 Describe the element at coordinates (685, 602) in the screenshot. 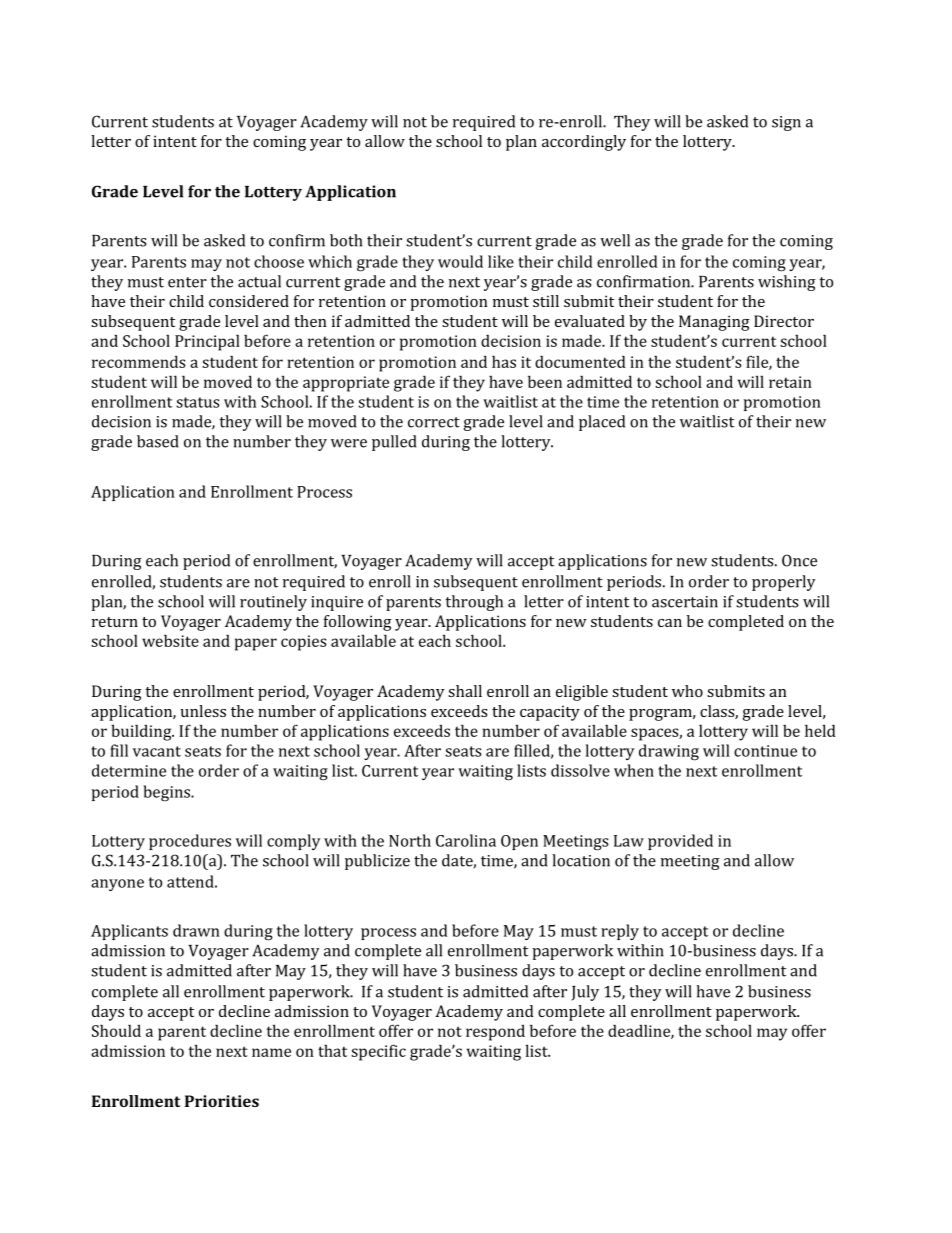

I see `ascertain` at that location.
